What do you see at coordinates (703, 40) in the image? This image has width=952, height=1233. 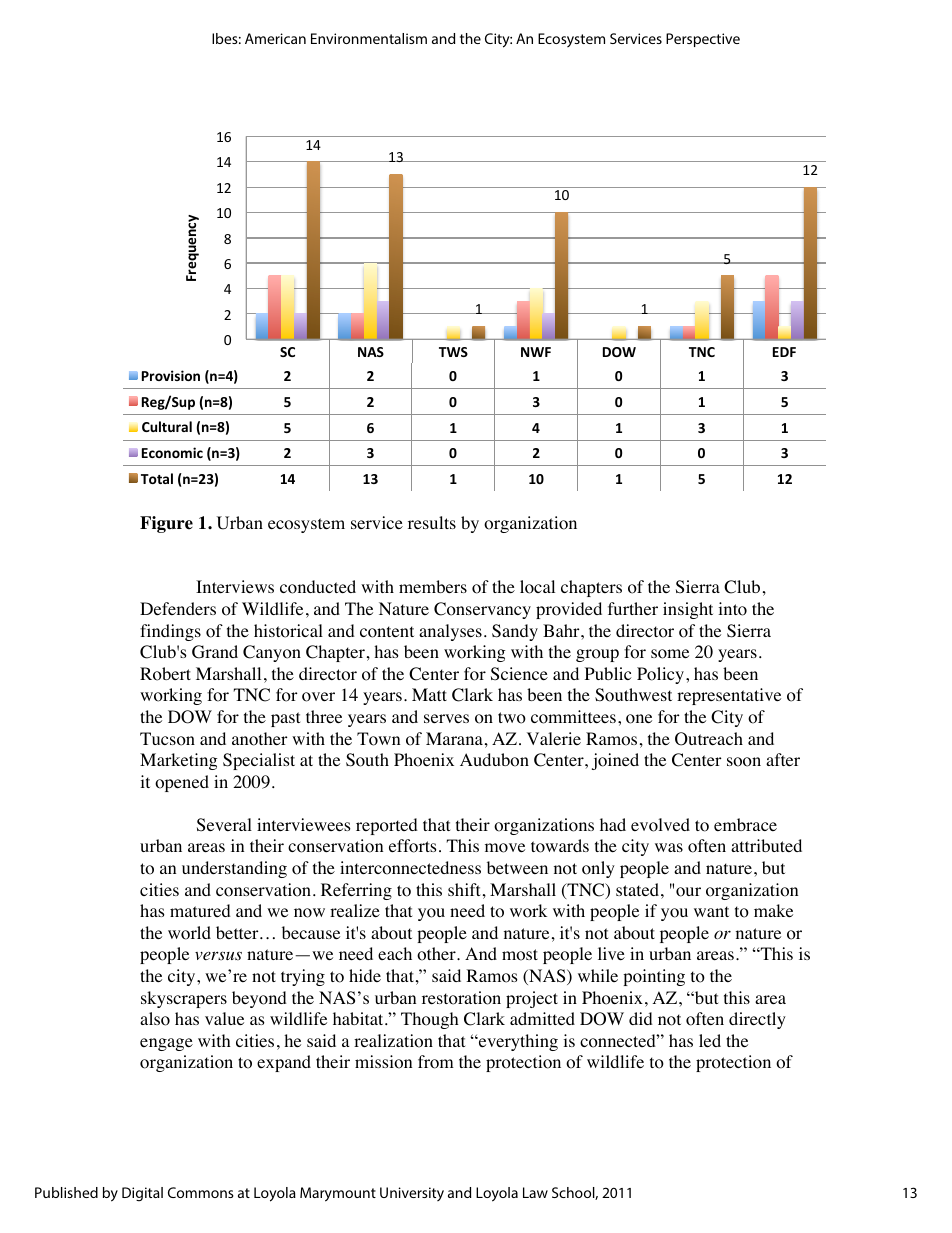 I see `Perspective` at bounding box center [703, 40].
